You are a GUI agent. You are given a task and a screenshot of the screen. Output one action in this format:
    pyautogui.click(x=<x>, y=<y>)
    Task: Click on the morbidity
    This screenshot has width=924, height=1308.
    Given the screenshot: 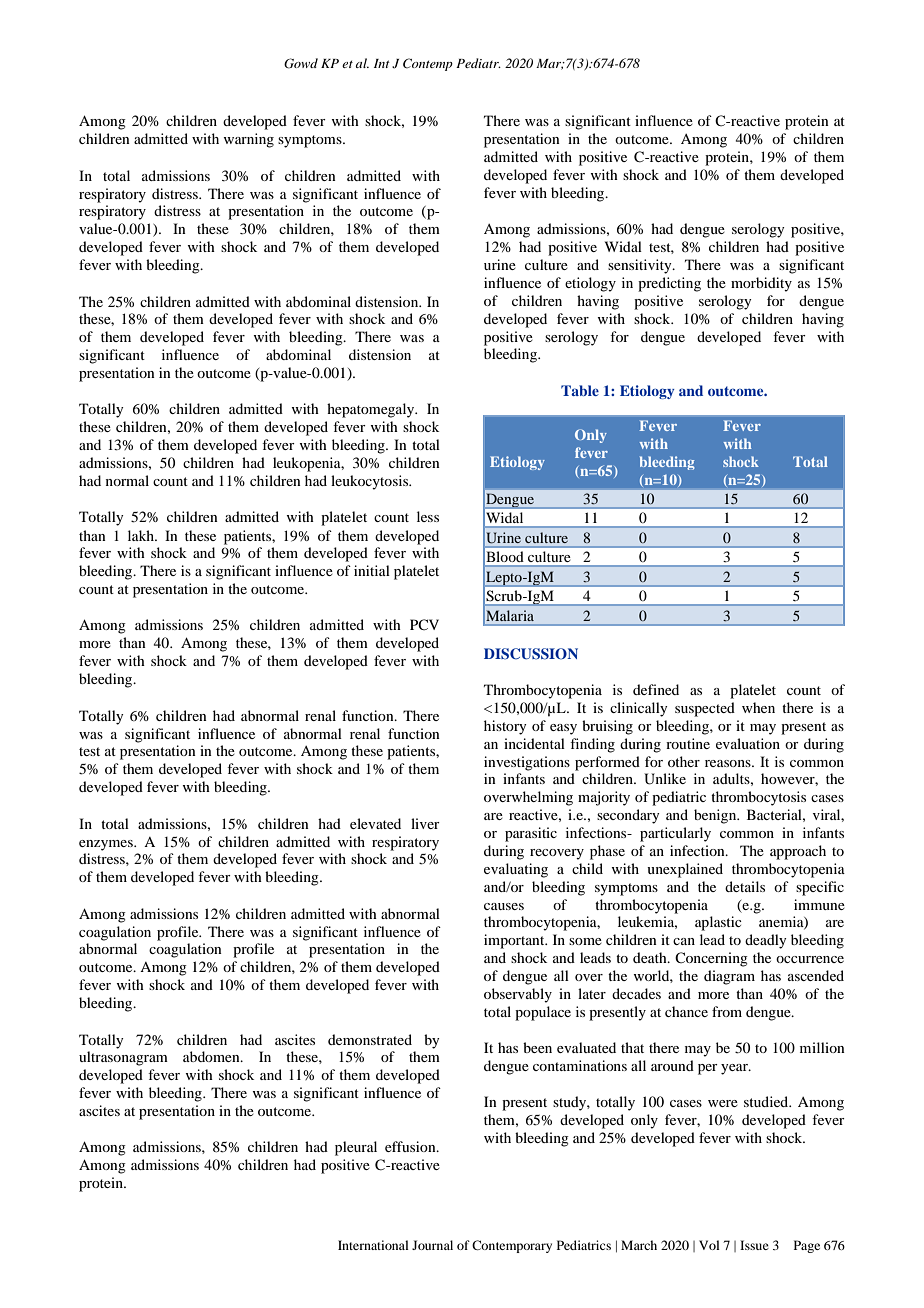 What is the action you would take?
    pyautogui.click(x=761, y=284)
